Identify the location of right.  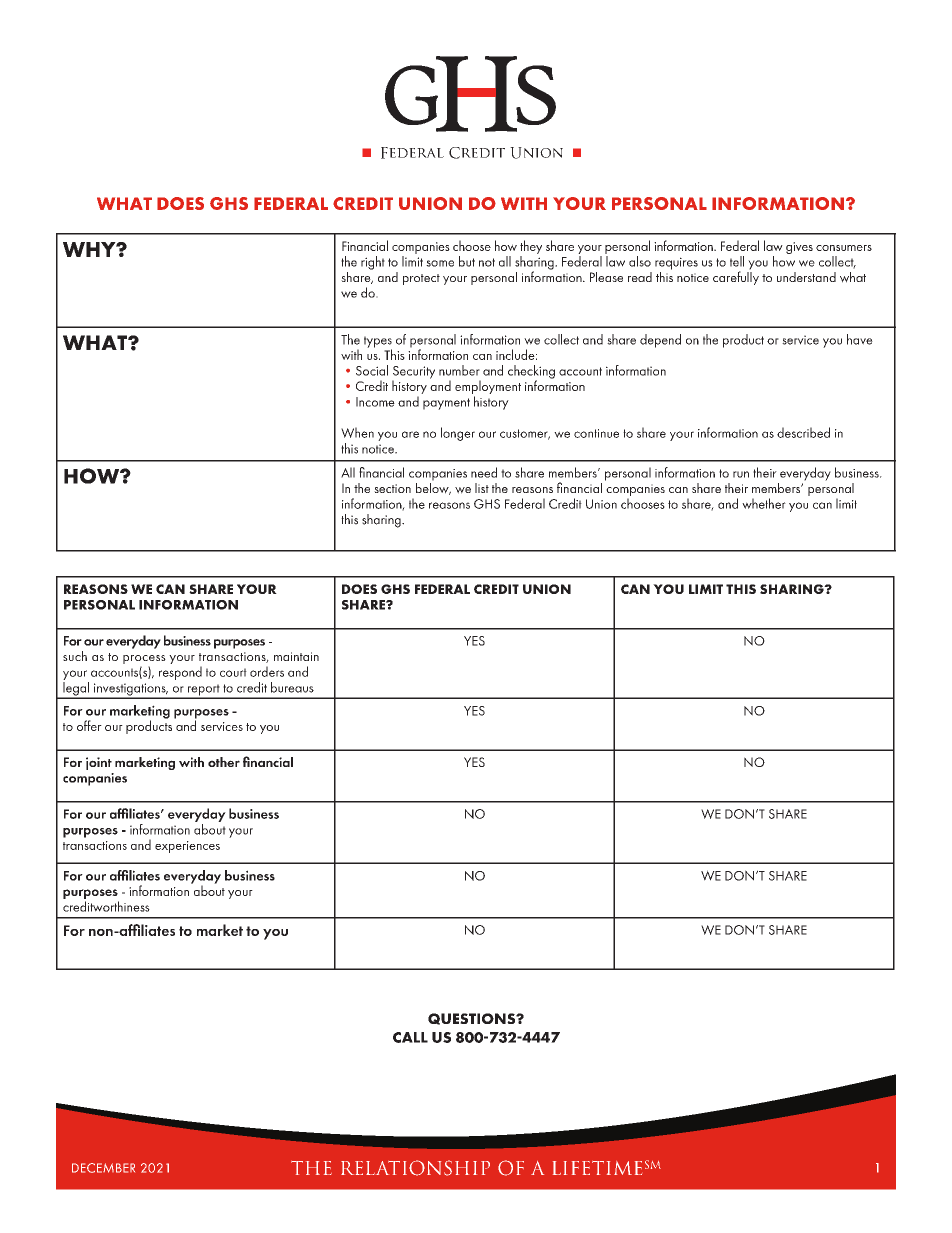
(373, 263).
